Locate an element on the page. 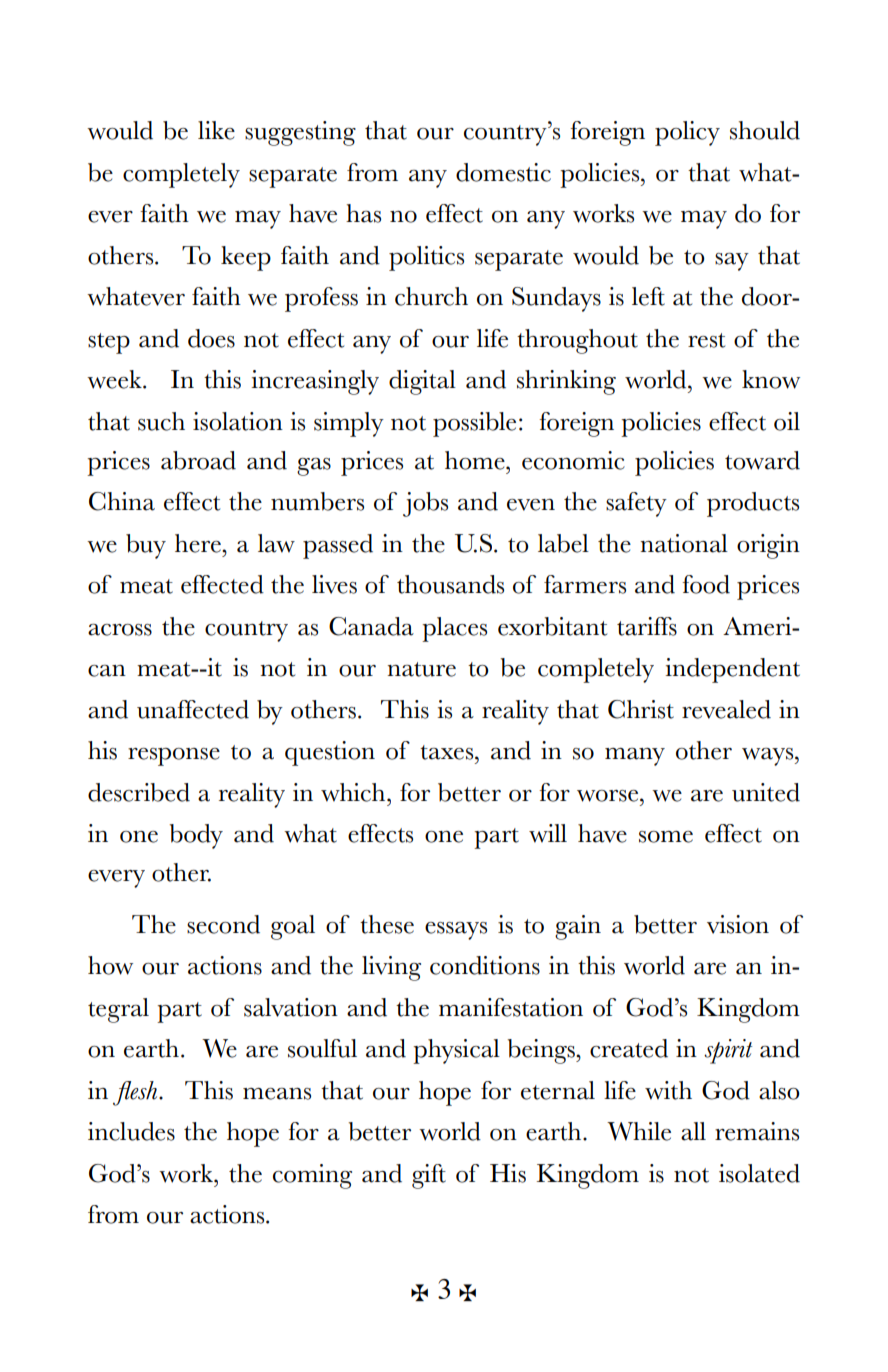 The image size is (888, 1372). essays is located at coordinates (456, 931).
